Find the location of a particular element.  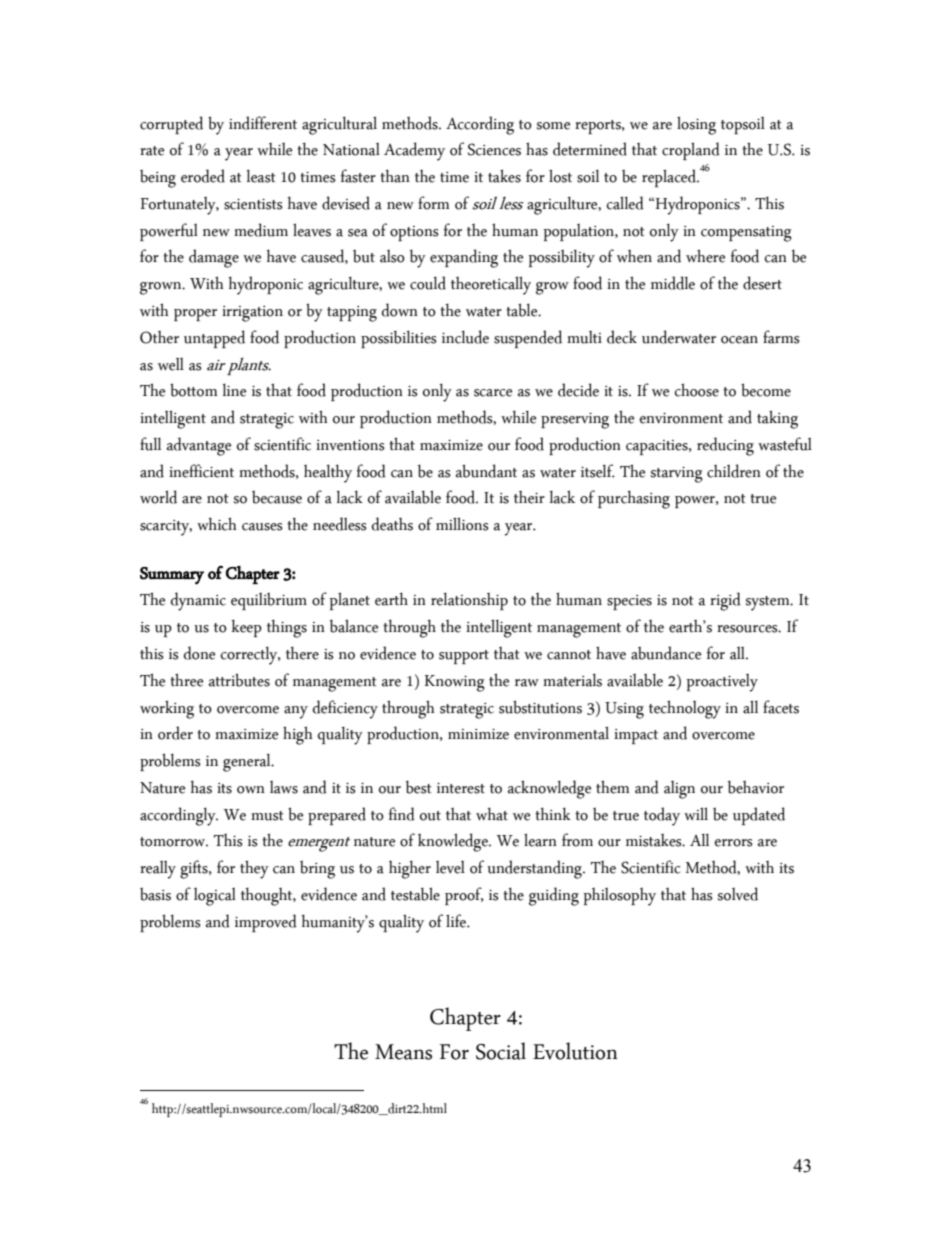

Sciences is located at coordinates (494, 149).
